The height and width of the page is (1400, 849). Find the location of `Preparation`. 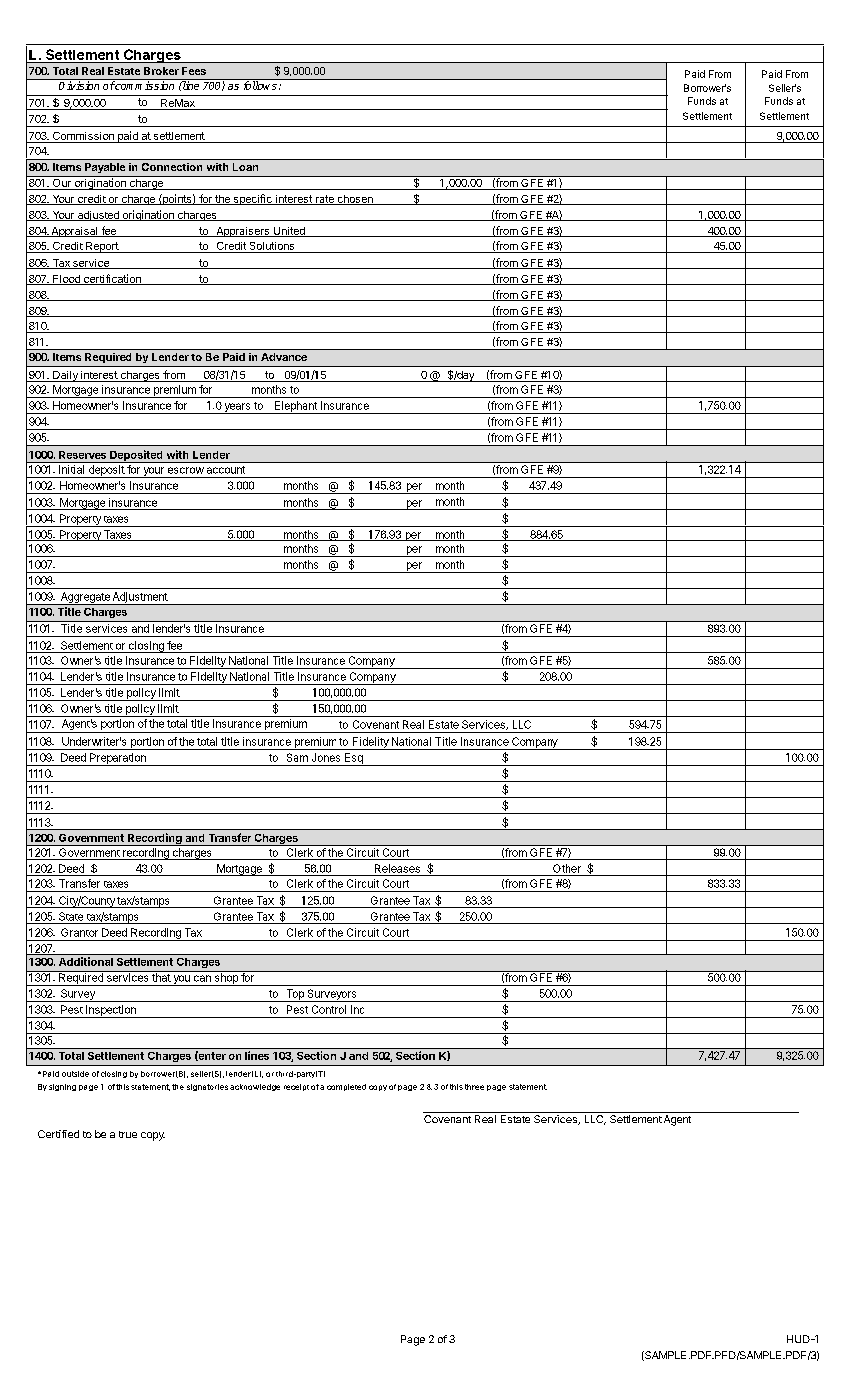

Preparation is located at coordinates (118, 759).
